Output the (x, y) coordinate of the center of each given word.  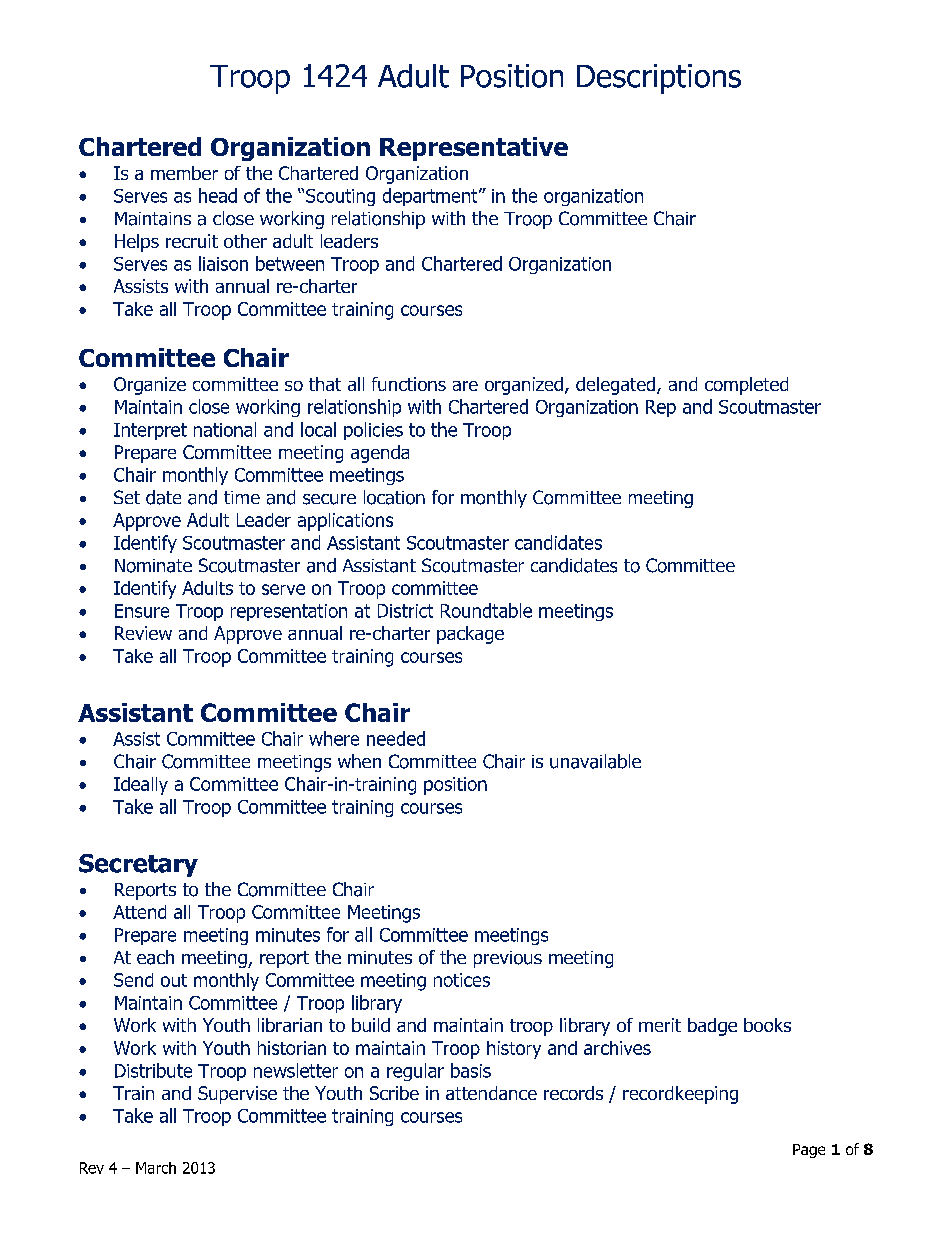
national (225, 429)
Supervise (237, 1095)
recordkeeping (680, 1095)
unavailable (595, 761)
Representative (474, 149)
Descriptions (659, 79)
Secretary (138, 865)
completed (746, 386)
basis (471, 1070)
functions (409, 384)
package (470, 635)
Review (143, 633)
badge (712, 1027)
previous (508, 959)
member (184, 173)
